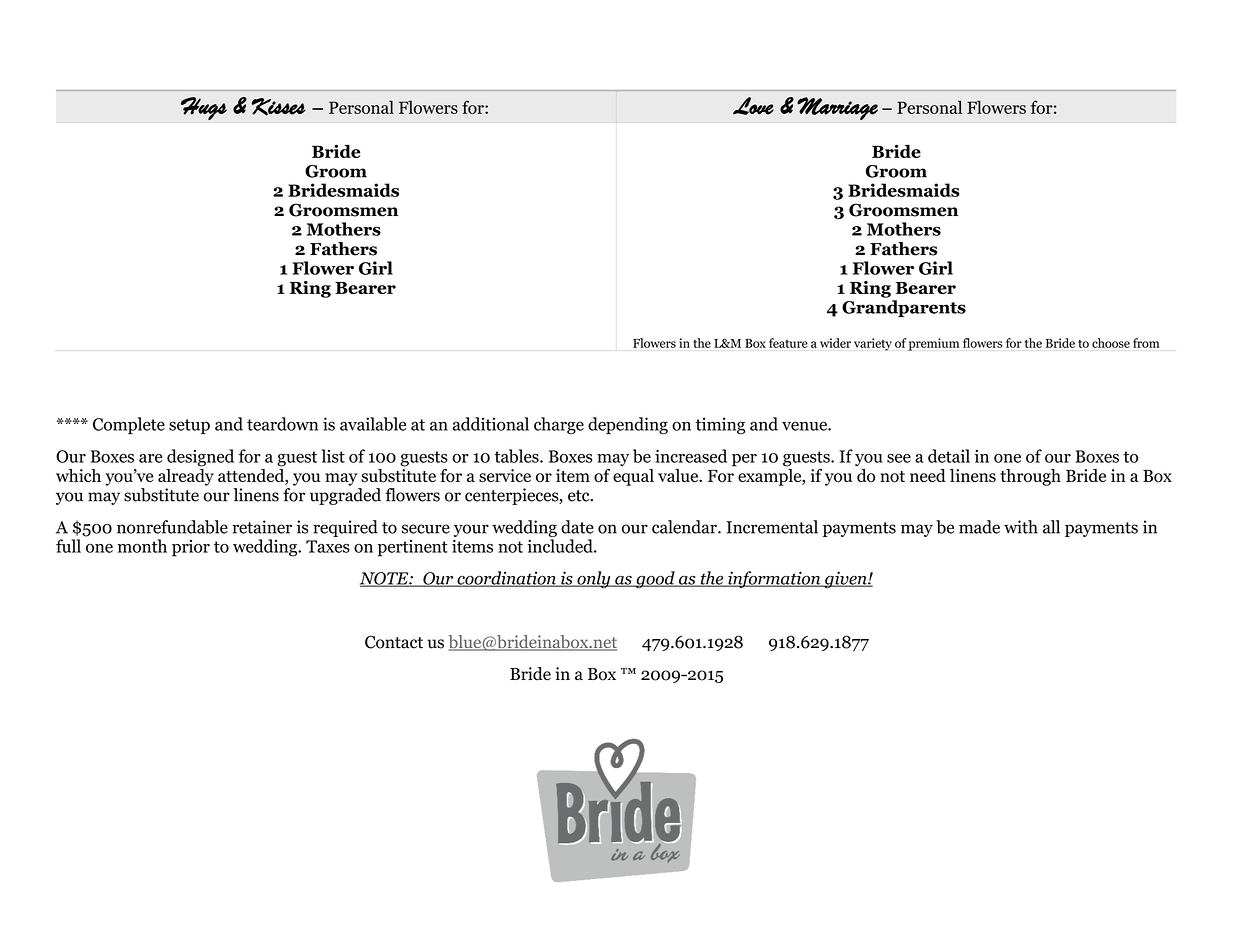 The height and width of the screenshot is (952, 1233). I want to click on Hugs, so click(204, 108).
